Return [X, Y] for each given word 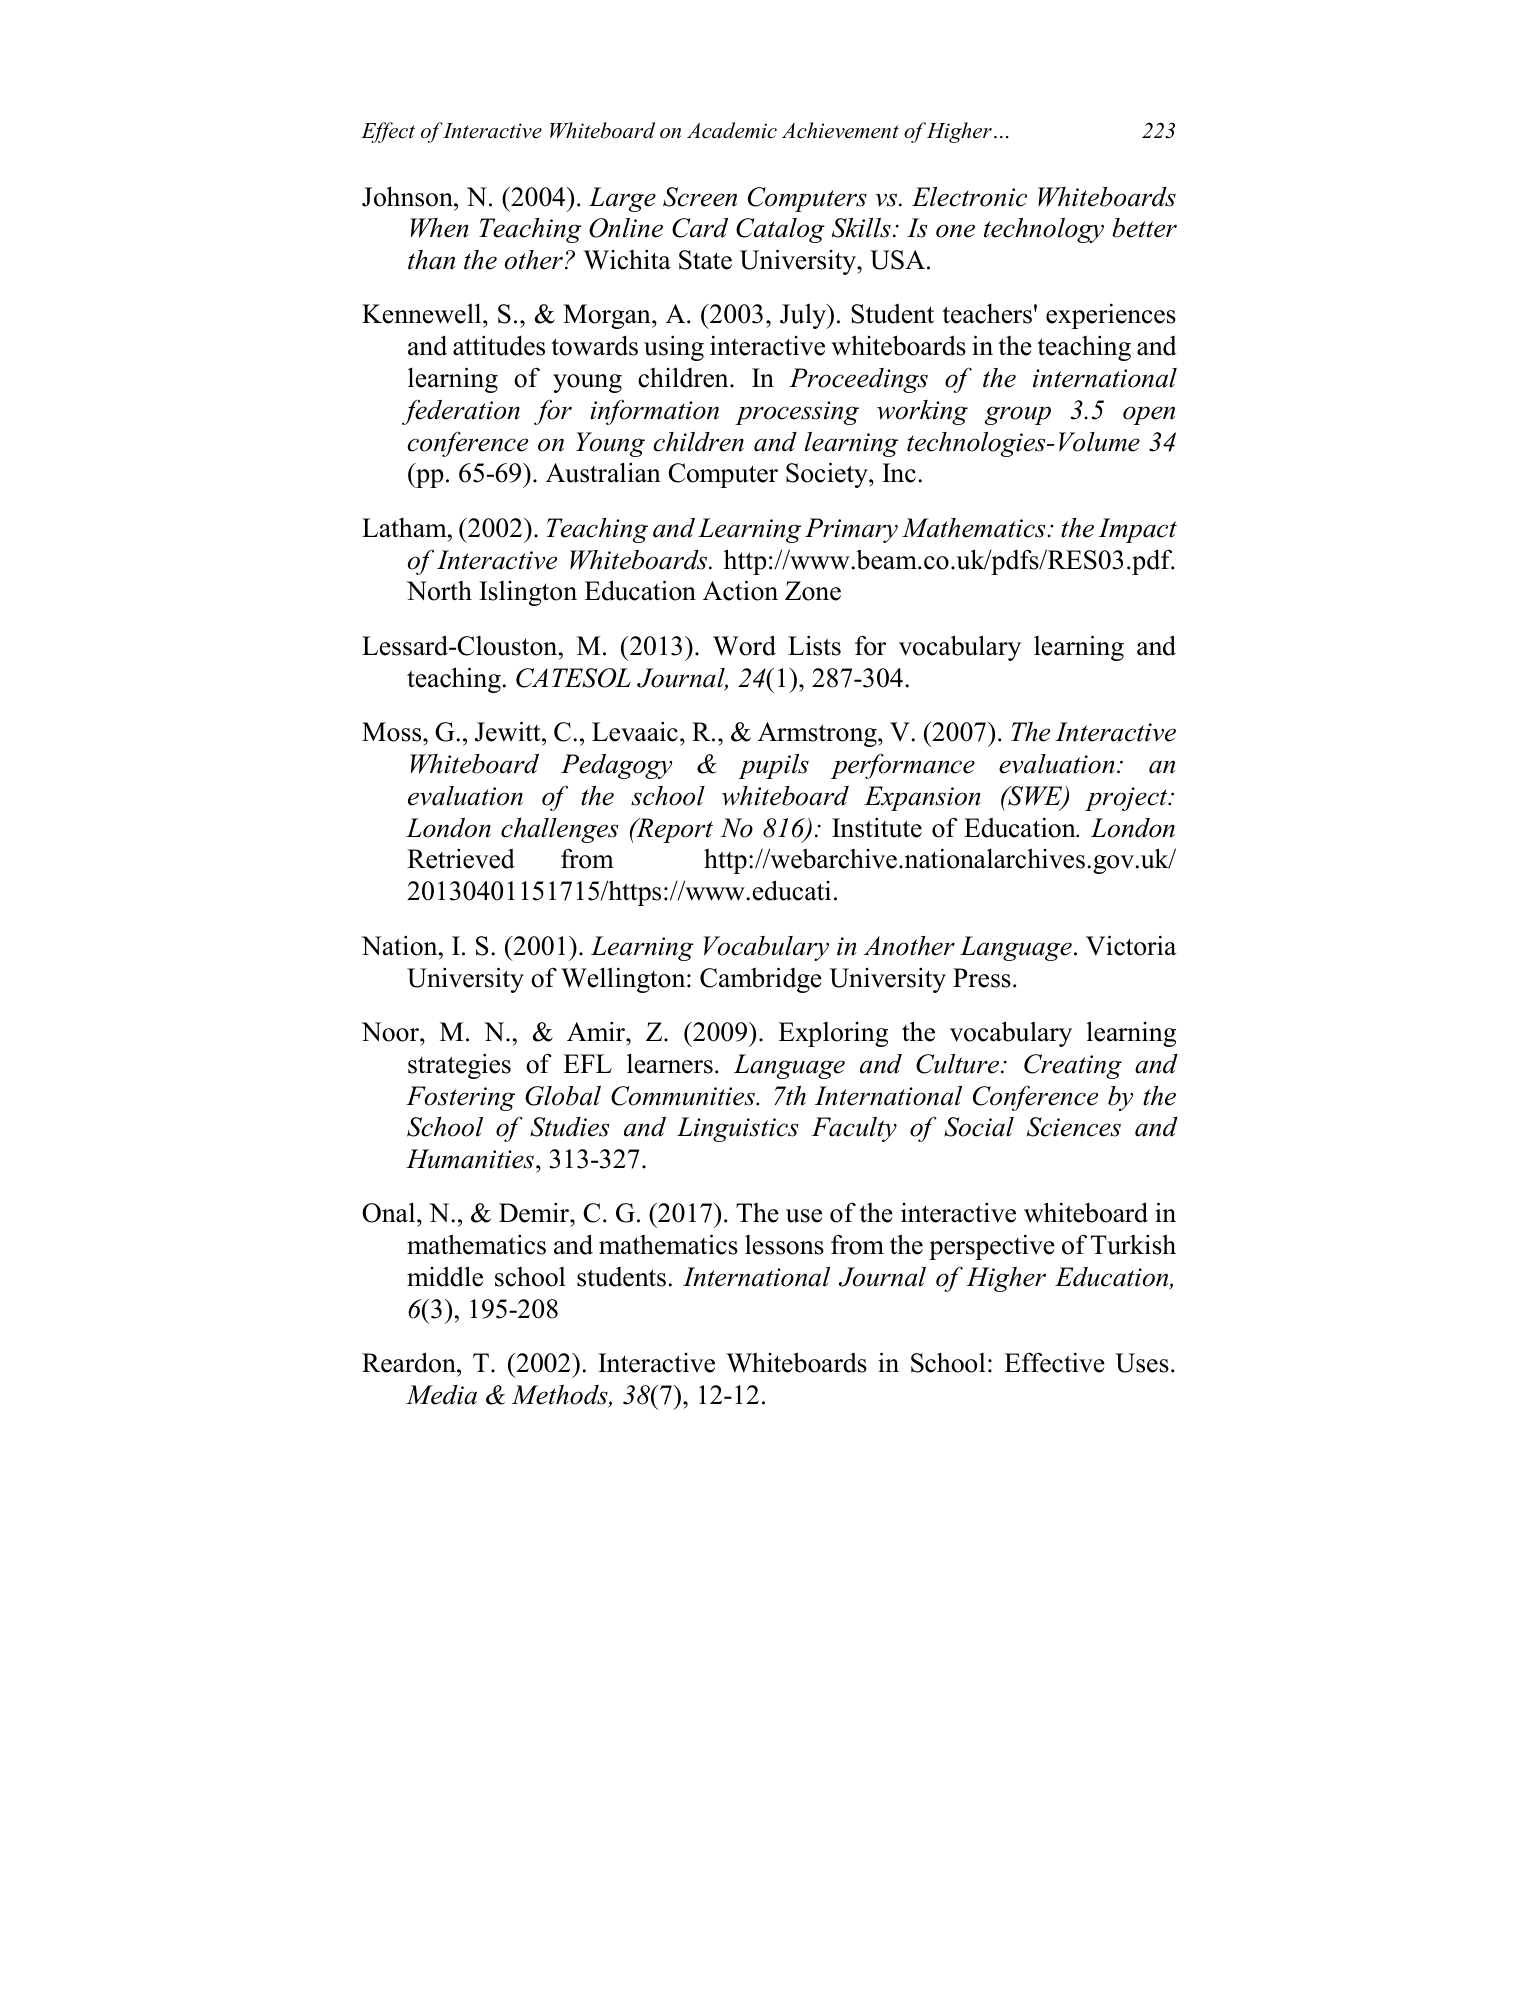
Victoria [1131, 945]
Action [740, 590]
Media [441, 1395]
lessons [784, 1245]
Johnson [408, 196]
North [439, 591]
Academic [732, 130]
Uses [1142, 1363]
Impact [1137, 530]
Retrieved [461, 859]
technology [1044, 230]
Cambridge [761, 980]
